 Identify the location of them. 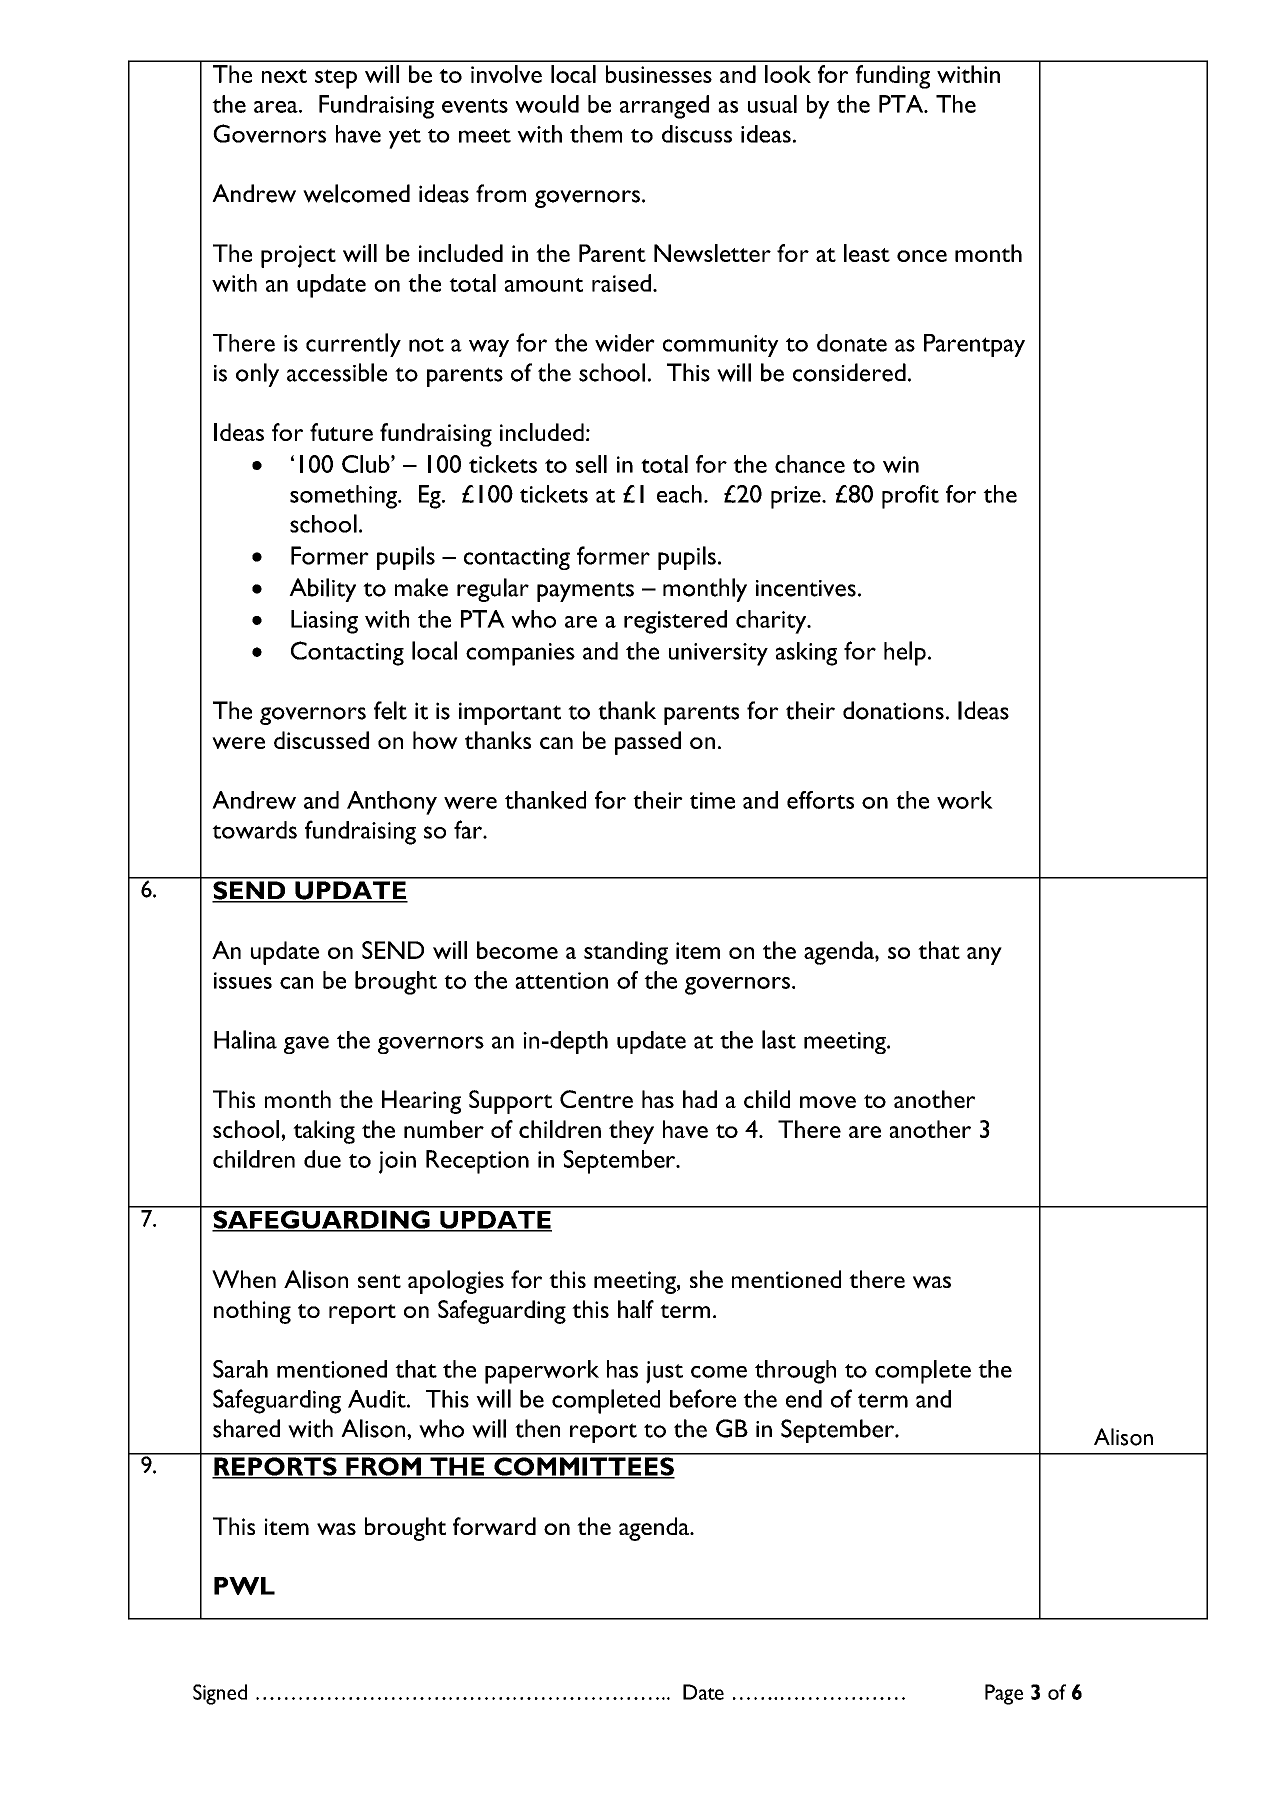
(596, 134).
